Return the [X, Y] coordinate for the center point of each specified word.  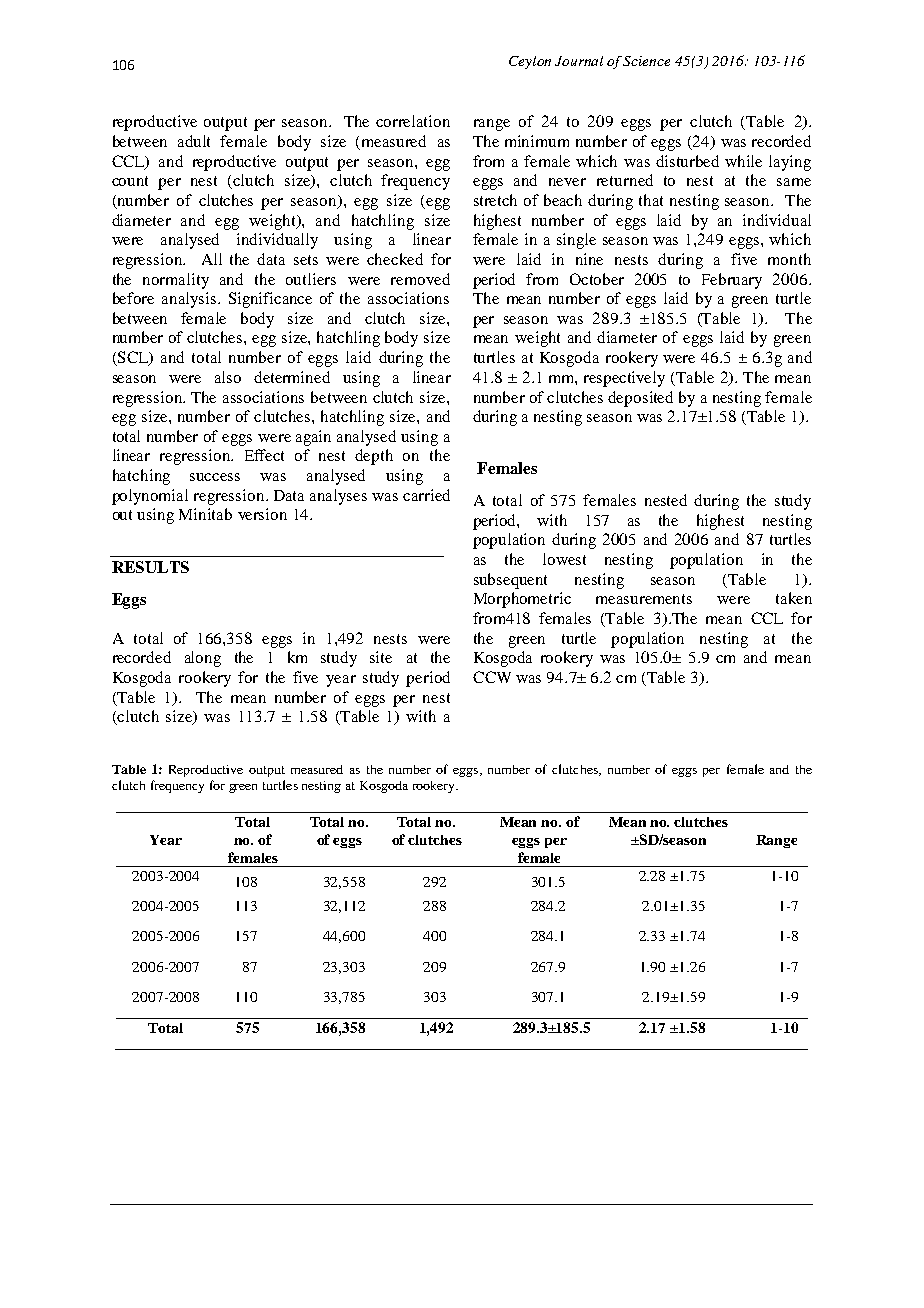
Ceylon [530, 62]
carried [426, 495]
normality [176, 281]
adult [194, 141]
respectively [624, 379]
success [215, 477]
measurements [644, 599]
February [732, 281]
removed [420, 279]
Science [646, 61]
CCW [492, 677]
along [203, 659]
